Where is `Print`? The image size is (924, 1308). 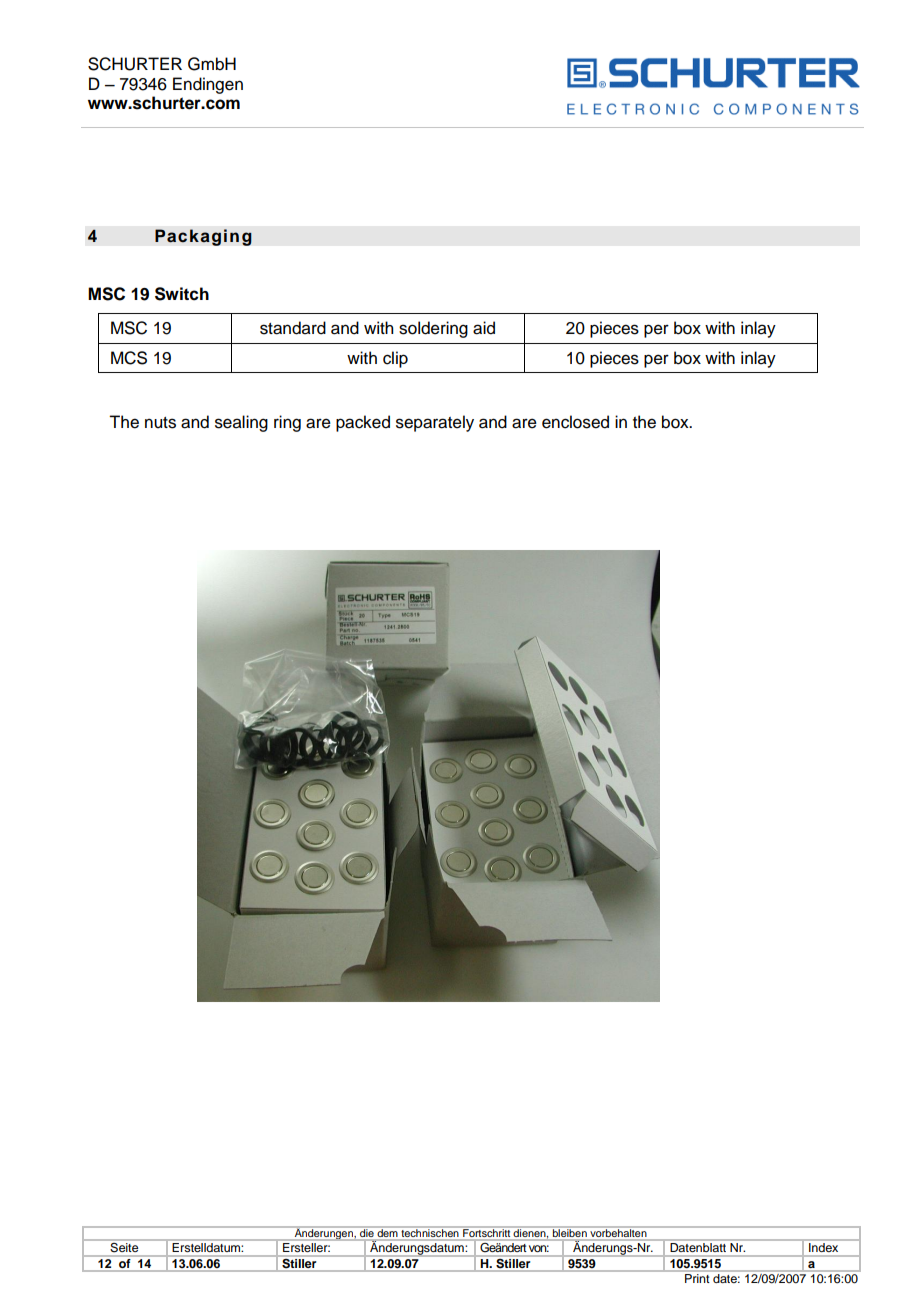
Print is located at coordinates (697, 1278).
